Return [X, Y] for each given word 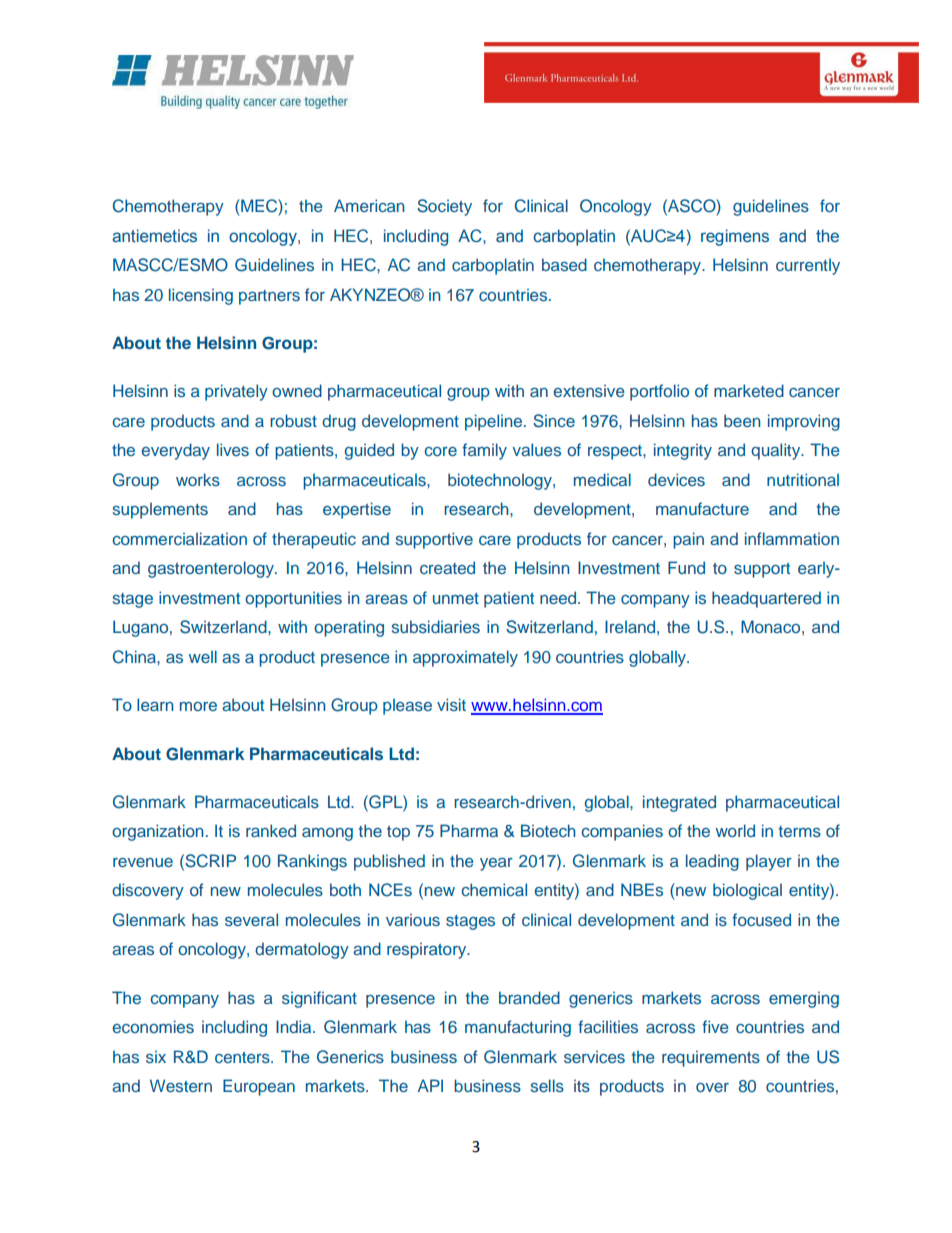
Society [444, 207]
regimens [735, 237]
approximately [465, 658]
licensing [201, 296]
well [203, 656]
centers [243, 1057]
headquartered [766, 599]
